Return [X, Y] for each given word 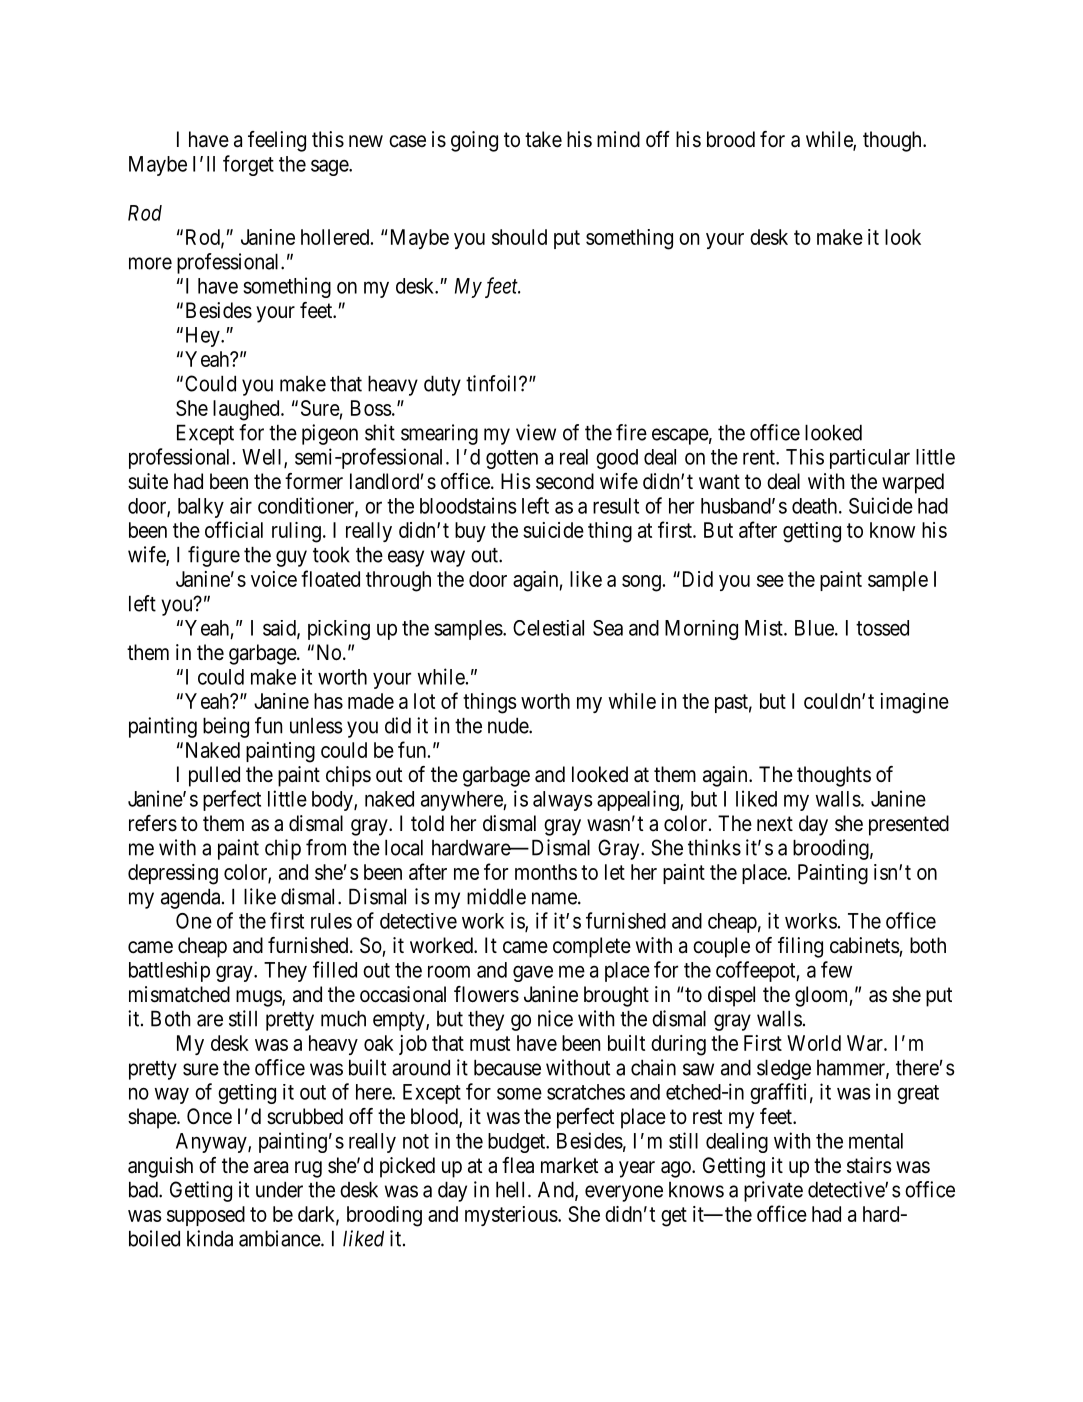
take [543, 139]
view [536, 432]
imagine [915, 703]
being [226, 727]
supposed [206, 1216]
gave [533, 973]
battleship [169, 971]
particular [870, 459]
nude [509, 725]
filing [800, 947]
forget [248, 165]
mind [618, 139]
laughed [247, 410]
